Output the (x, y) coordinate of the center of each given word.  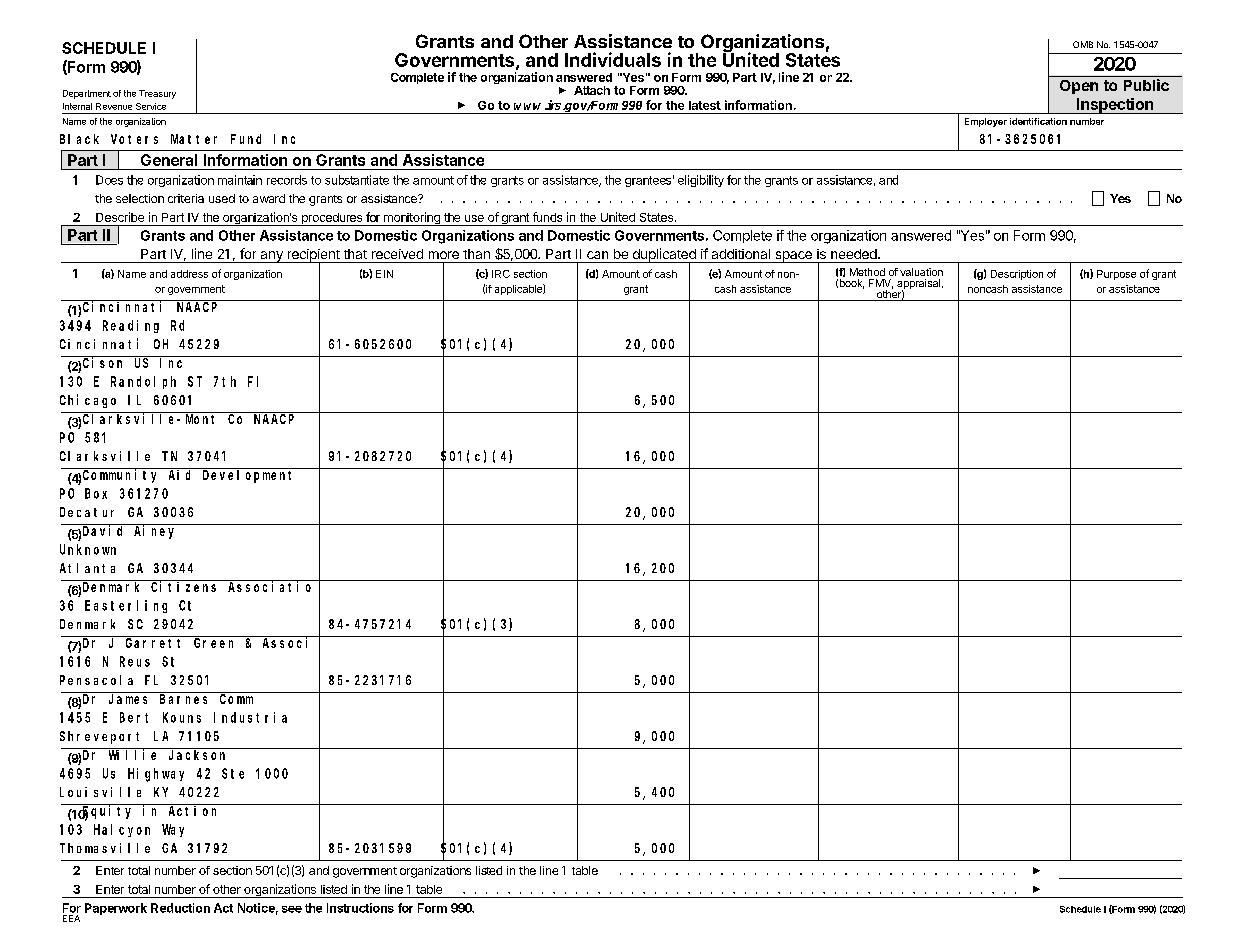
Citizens (185, 586)
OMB (1083, 44)
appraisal (920, 285)
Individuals (613, 59)
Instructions (360, 908)
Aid (181, 474)
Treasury (157, 94)
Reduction (180, 908)
